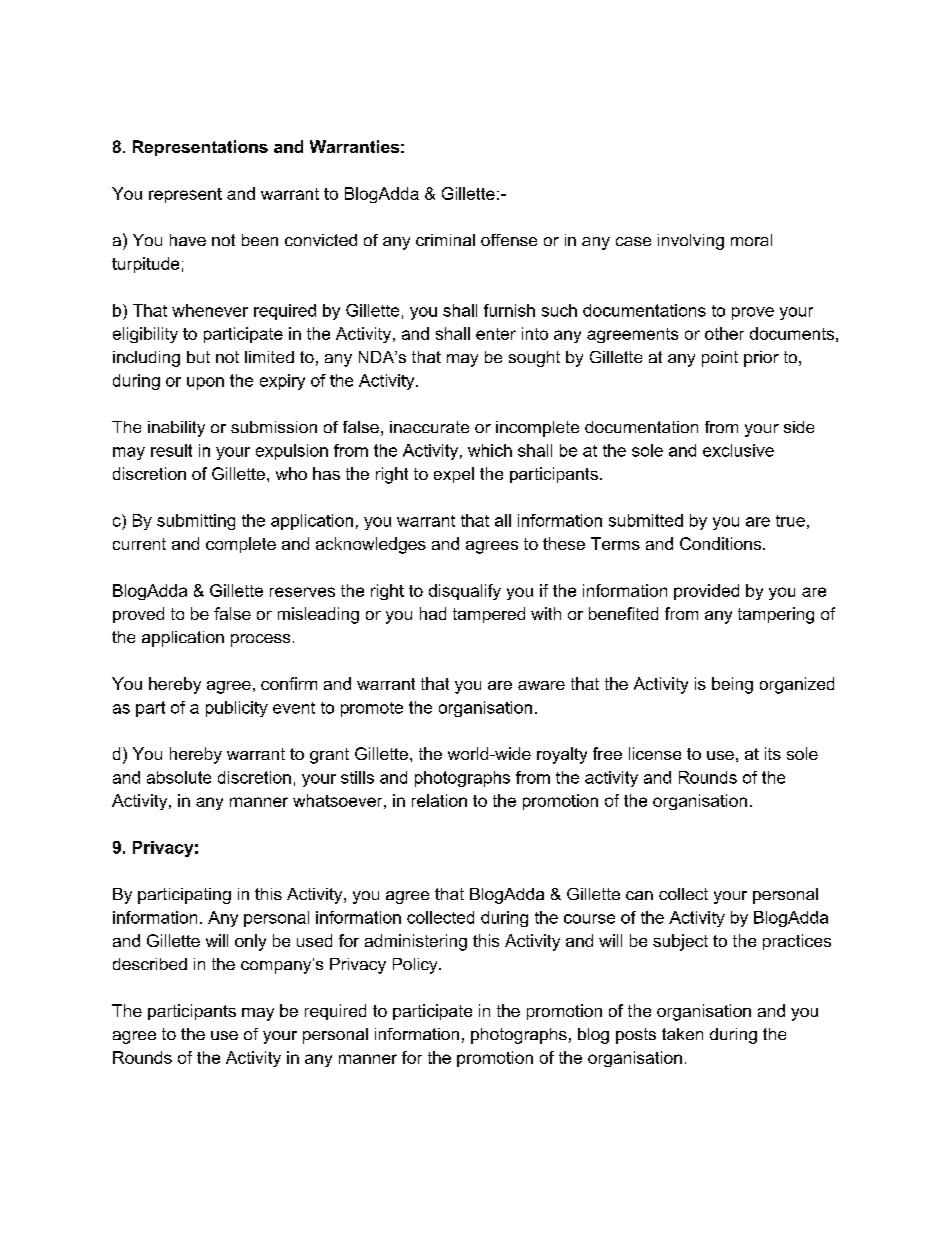 This screenshot has width=952, height=1233. Describe the element at coordinates (150, 964) in the screenshot. I see `described` at that location.
